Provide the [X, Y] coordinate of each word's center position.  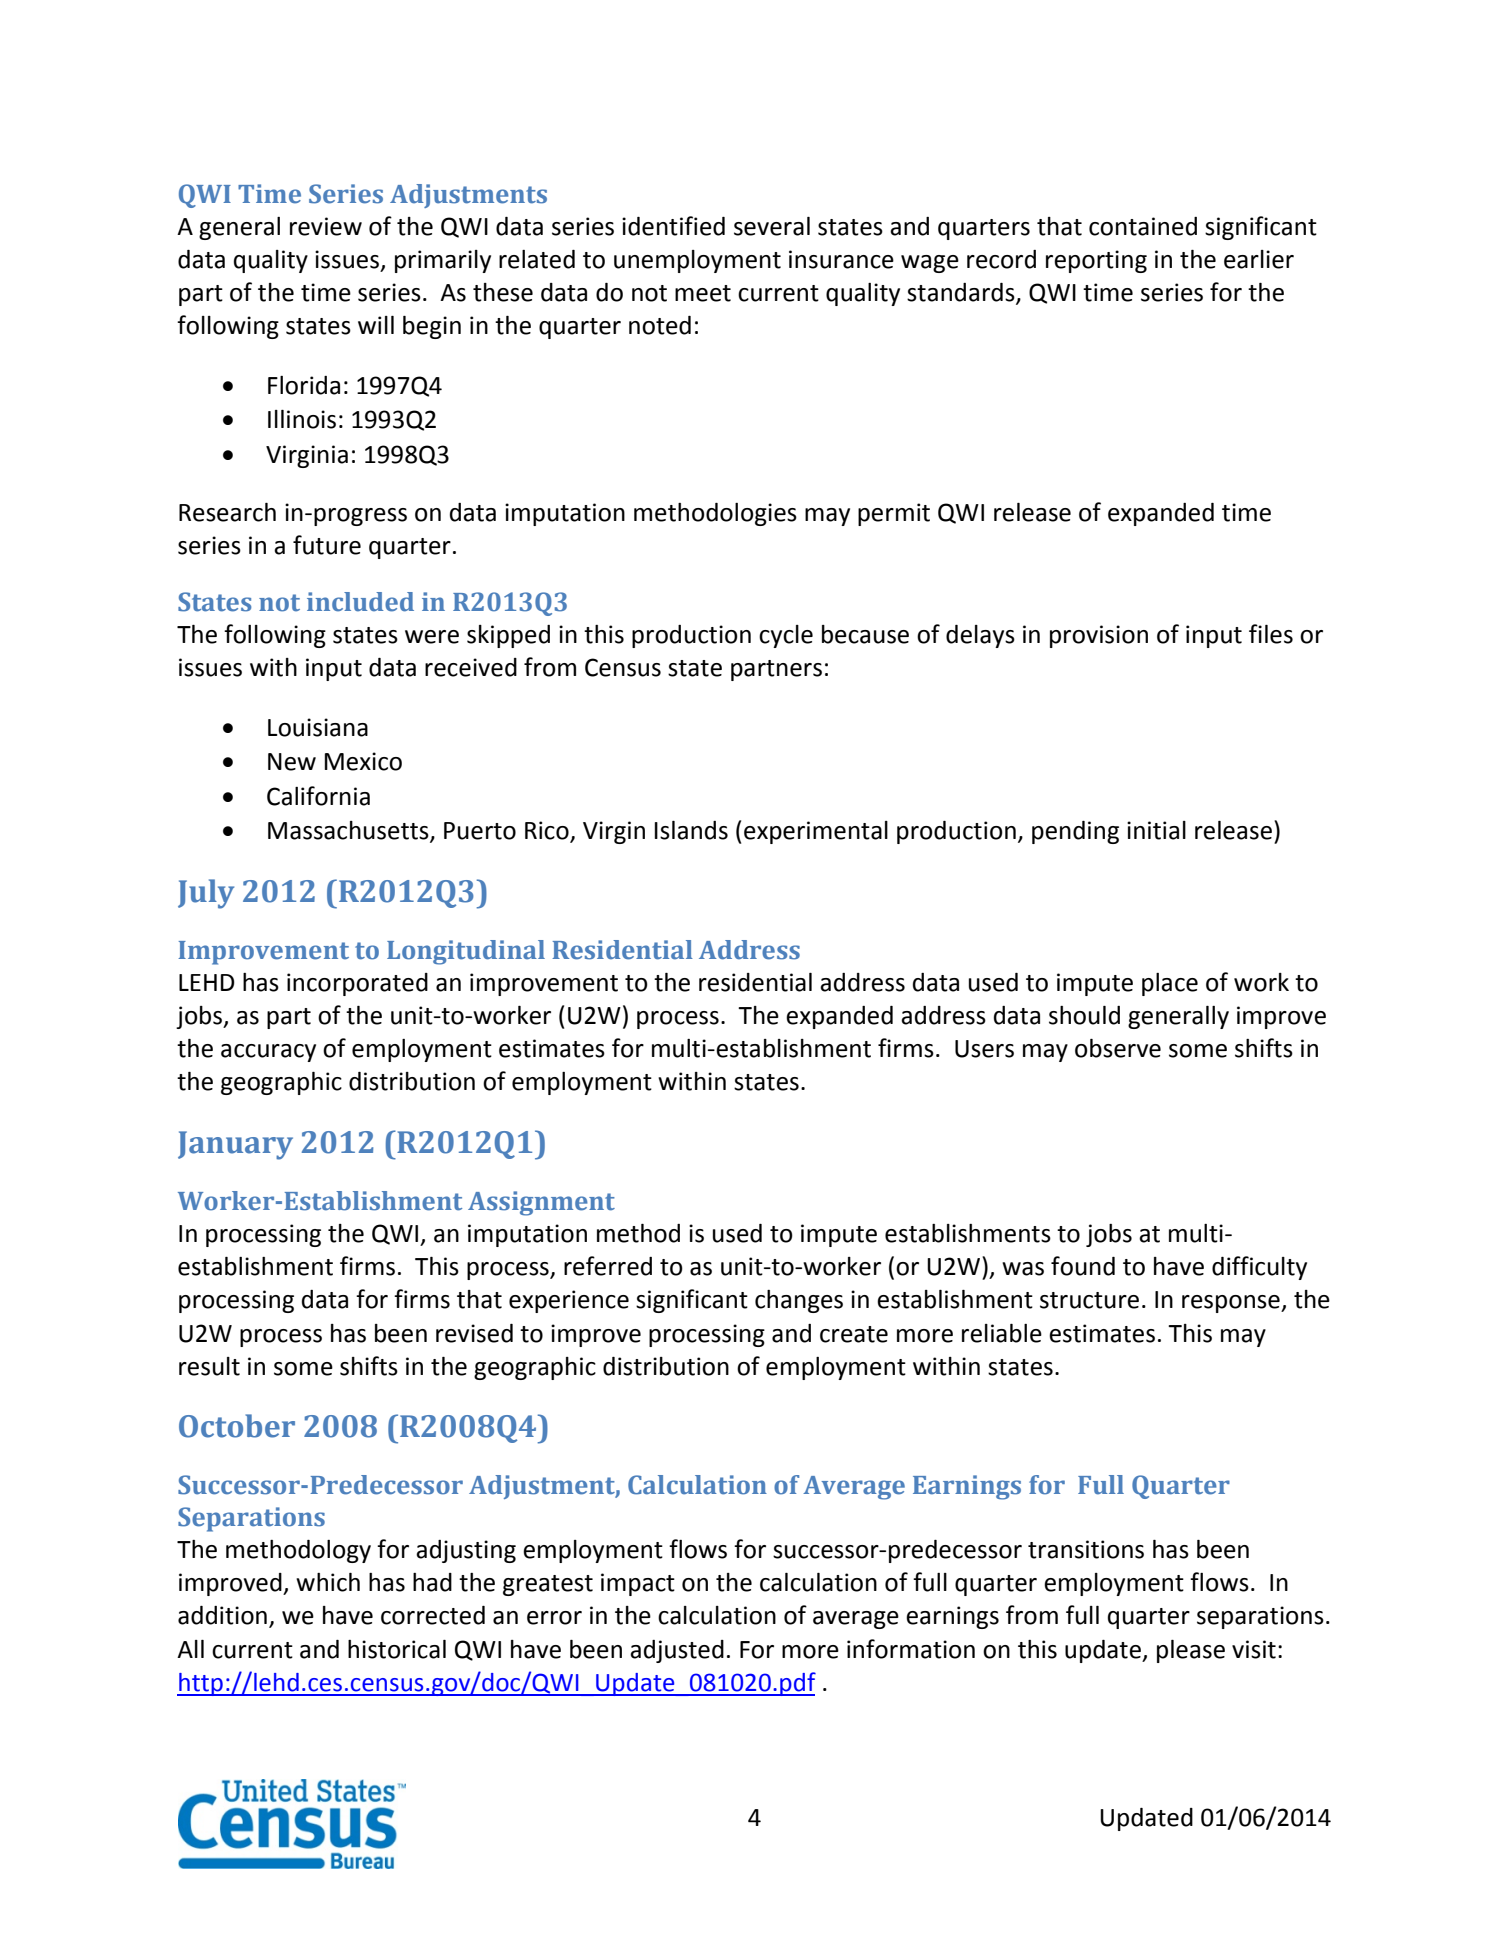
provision [1099, 636]
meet [703, 293]
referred [608, 1266]
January [235, 1145]
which [328, 1582]
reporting [1096, 261]
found [1083, 1266]
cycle [786, 636]
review [326, 226]
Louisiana [318, 727]
